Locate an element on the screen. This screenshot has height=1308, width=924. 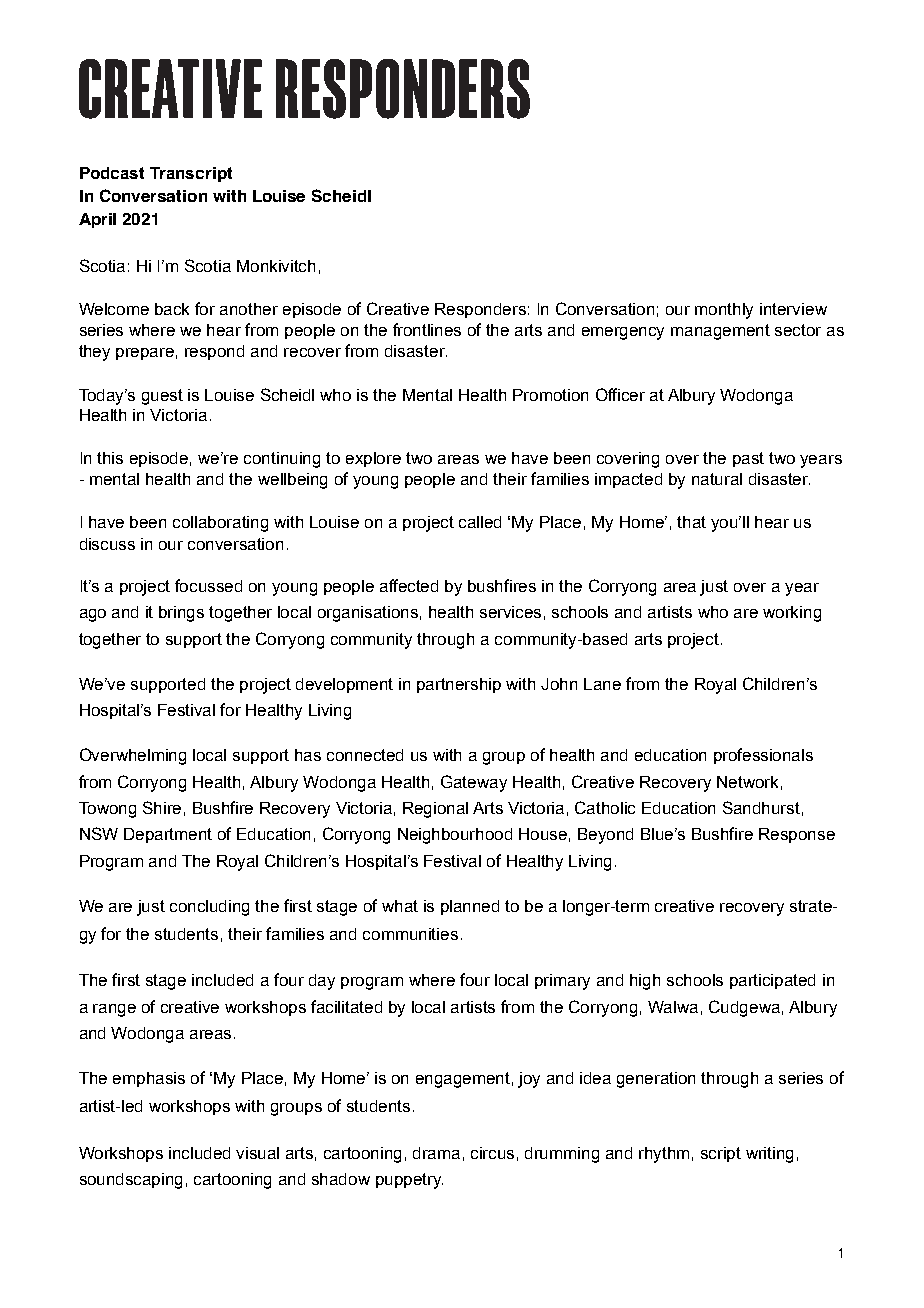
Podcast is located at coordinates (112, 173).
